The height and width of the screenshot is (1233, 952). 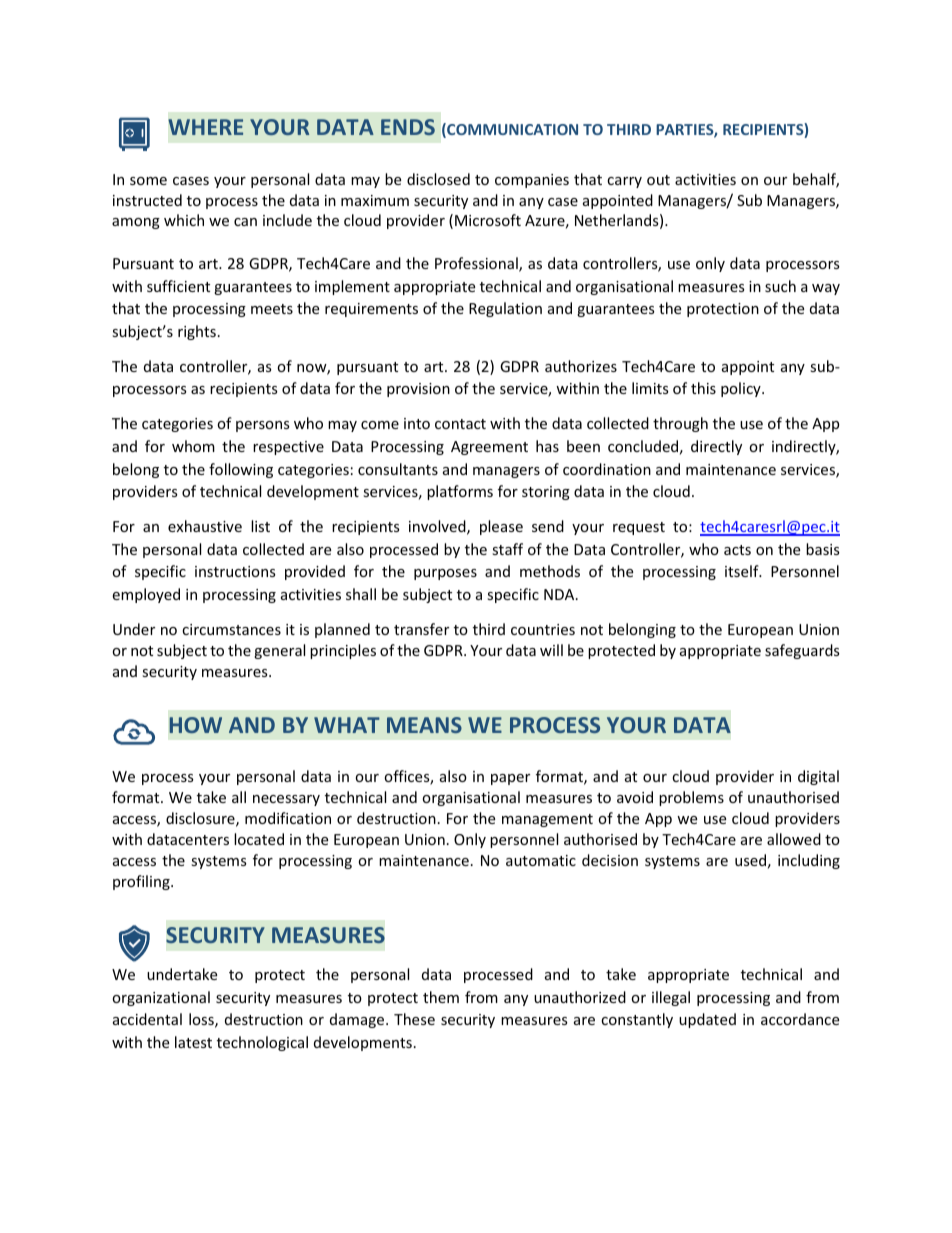 What do you see at coordinates (441, 997) in the screenshot?
I see `them` at bounding box center [441, 997].
